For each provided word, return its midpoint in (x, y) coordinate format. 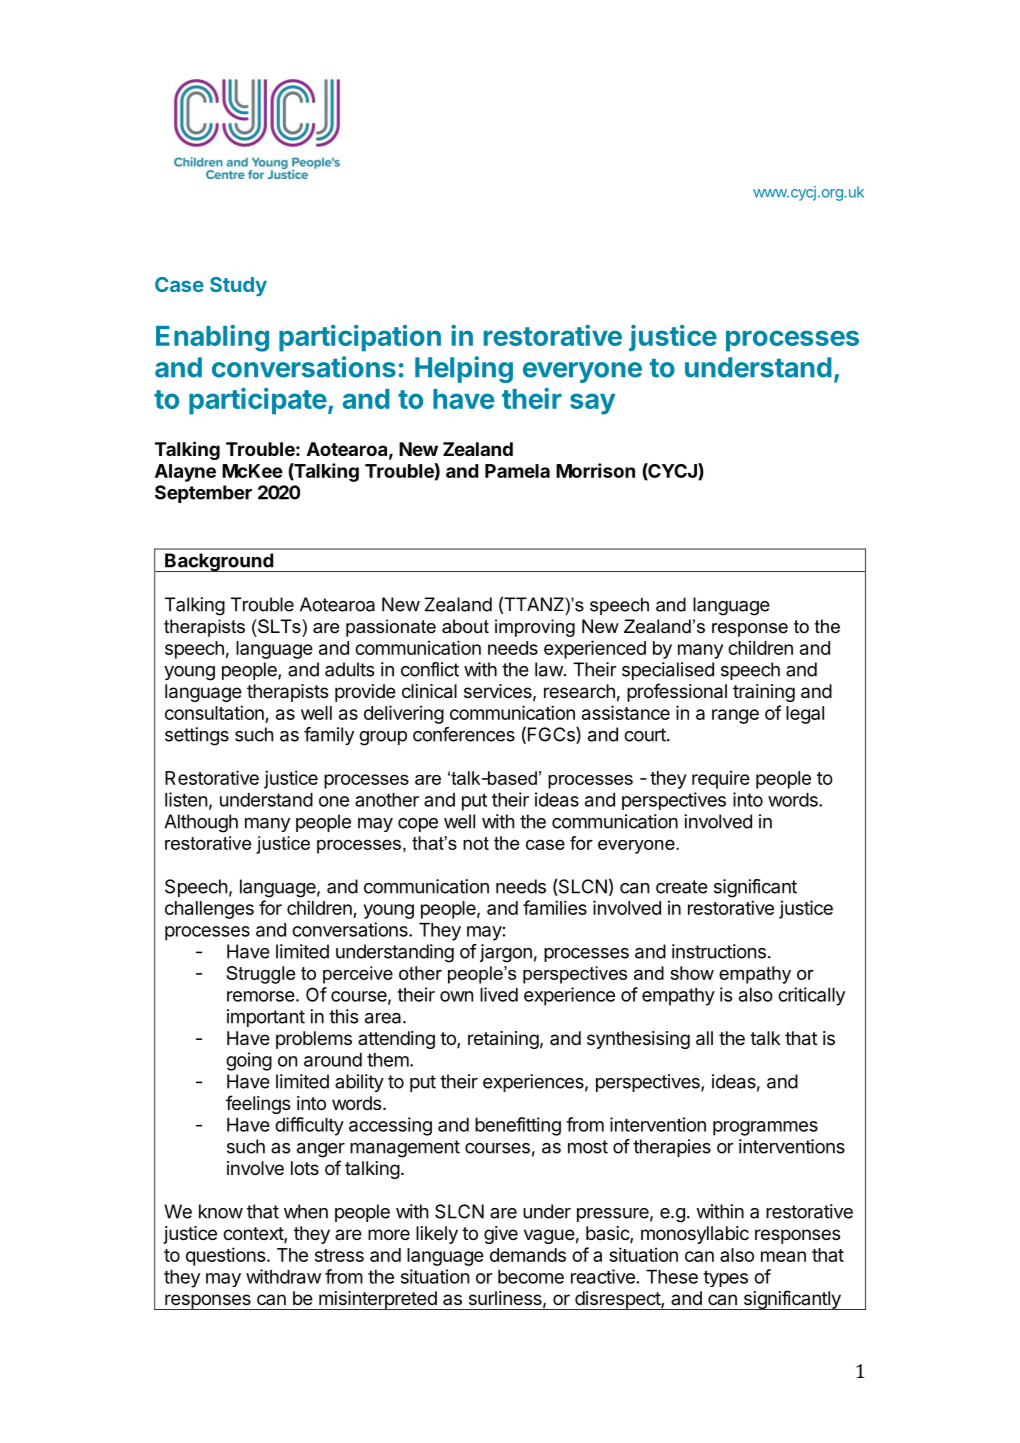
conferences (464, 734)
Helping (464, 369)
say (593, 404)
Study (238, 286)
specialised (668, 671)
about (465, 626)
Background (219, 562)
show (692, 973)
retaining (503, 1040)
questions (225, 1256)
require (721, 779)
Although (201, 823)
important (266, 1018)
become (531, 1277)
